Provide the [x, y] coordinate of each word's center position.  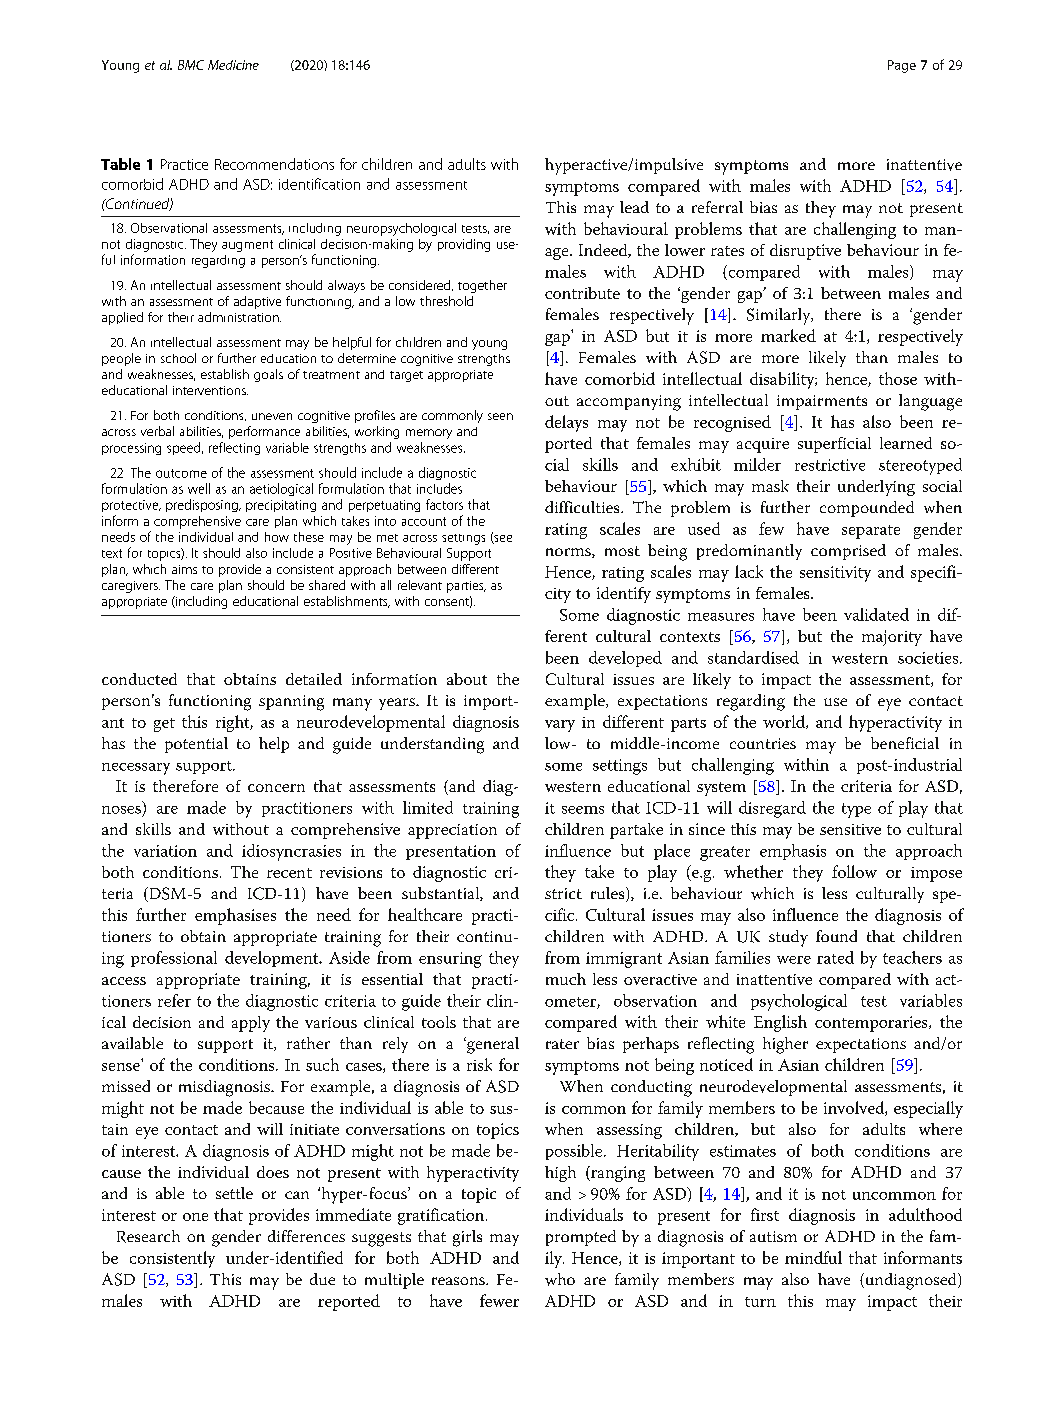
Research [148, 1236]
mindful [813, 1257]
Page [902, 66]
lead [634, 207]
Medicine [233, 65]
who [560, 1279]
